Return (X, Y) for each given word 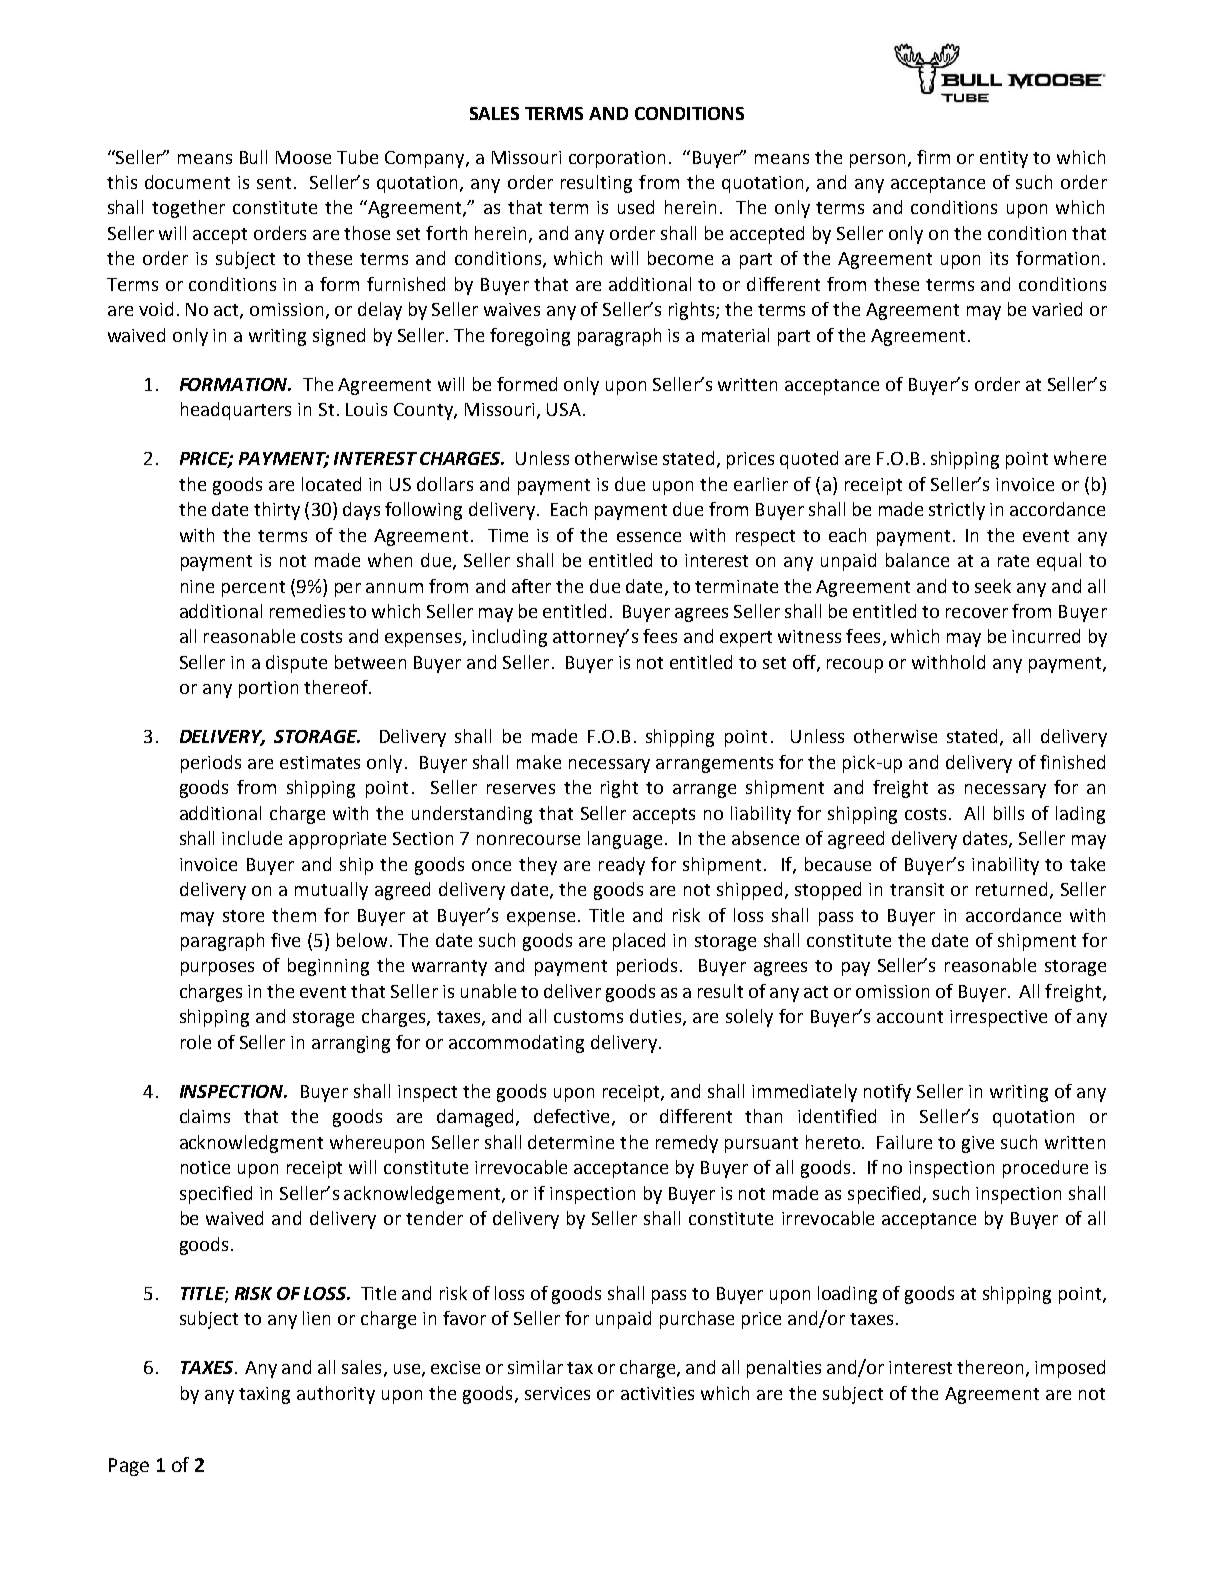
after (531, 586)
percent (253, 589)
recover (977, 613)
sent (274, 183)
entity (1004, 159)
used (636, 207)
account (910, 1017)
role (196, 1042)
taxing (264, 1395)
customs (588, 1017)
